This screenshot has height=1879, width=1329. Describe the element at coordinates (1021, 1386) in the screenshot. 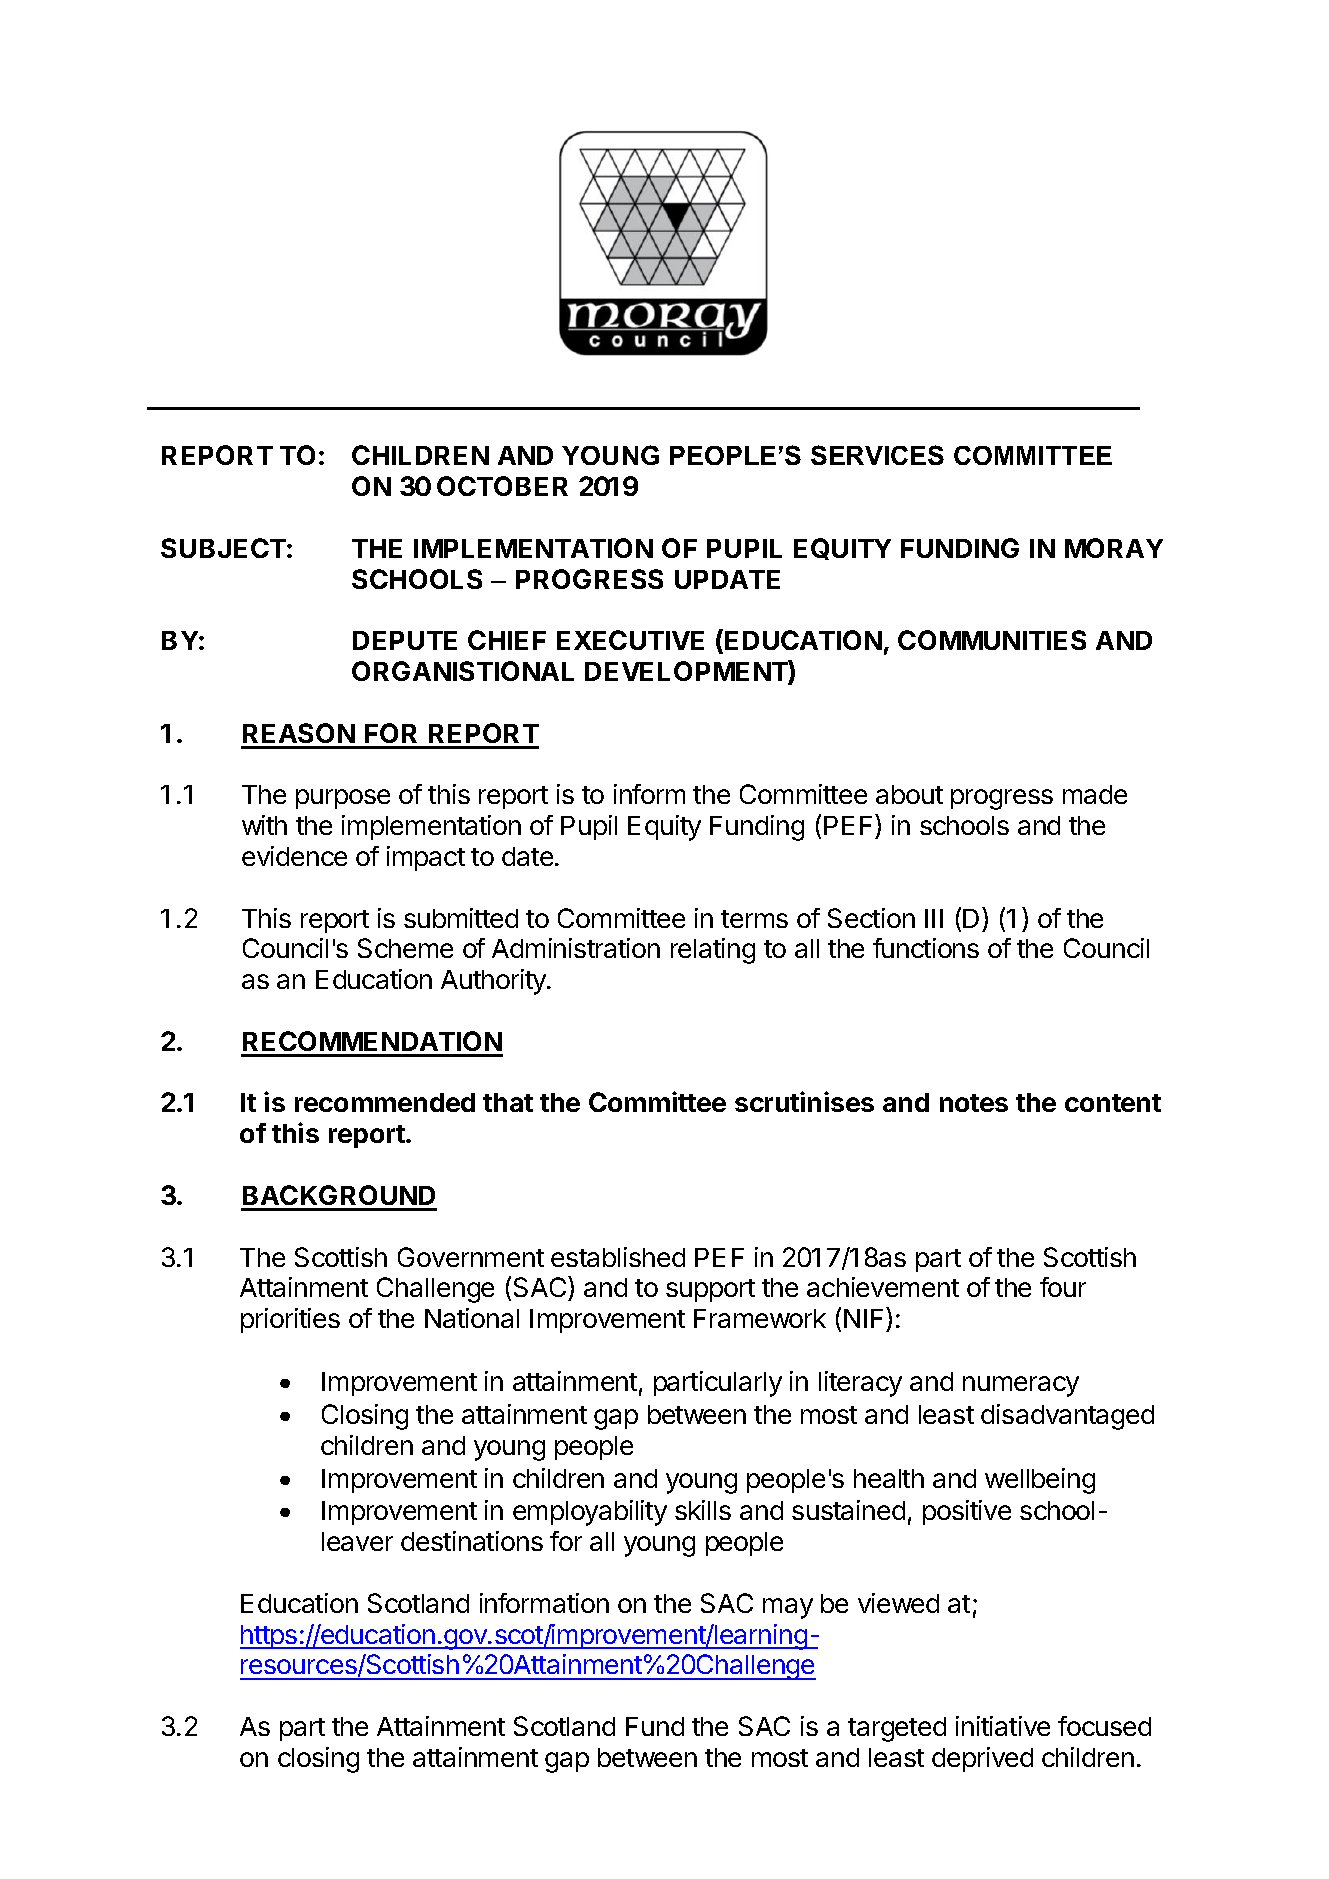

I see `numeracy` at that location.
